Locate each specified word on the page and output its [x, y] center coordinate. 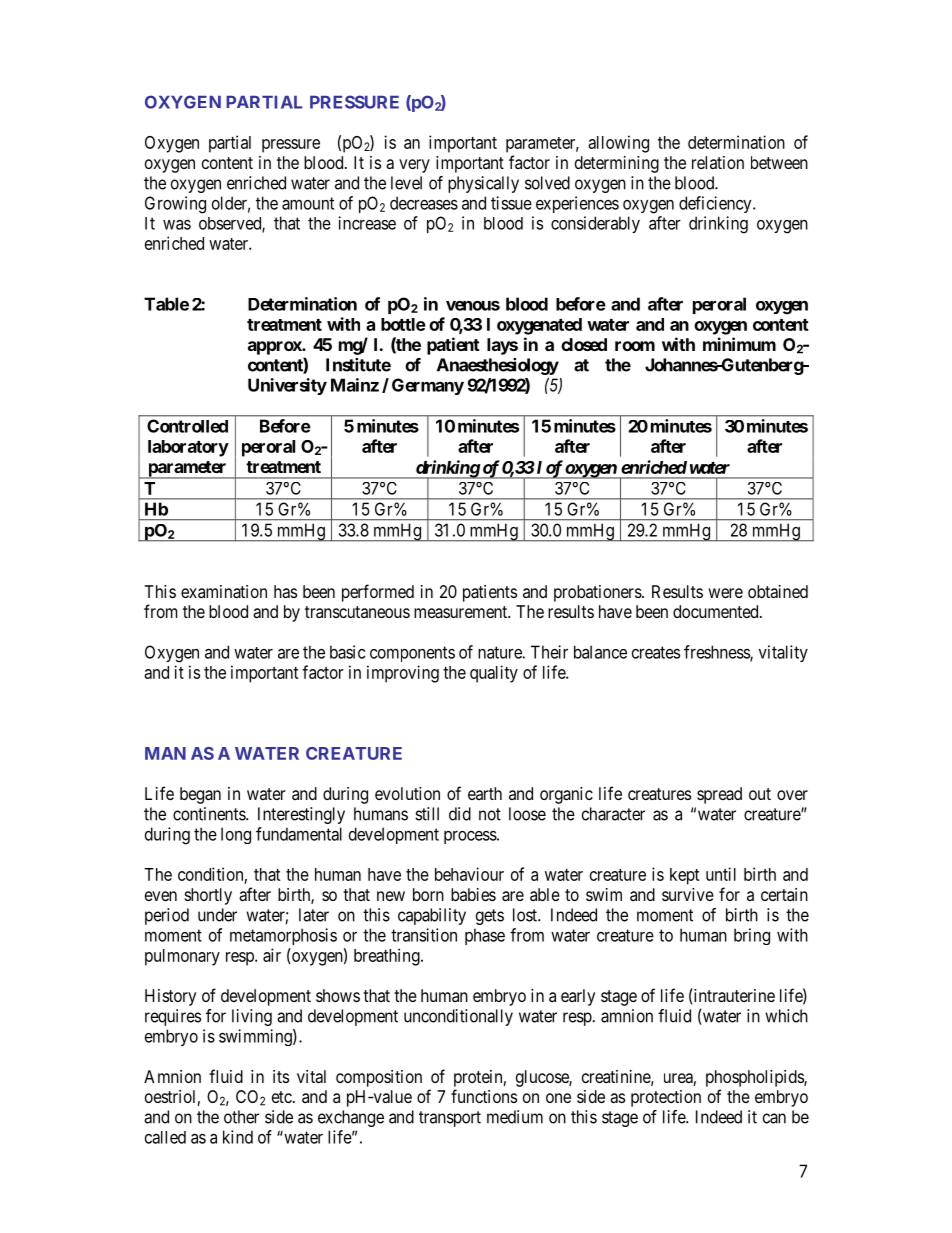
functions [484, 1096]
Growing [175, 205]
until [721, 874]
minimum [739, 344]
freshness [717, 653]
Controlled [187, 426]
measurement [462, 612]
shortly [208, 896]
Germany [428, 386]
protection [666, 1098]
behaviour [469, 874]
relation [718, 162]
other [241, 1117]
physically [483, 184]
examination [224, 591]
